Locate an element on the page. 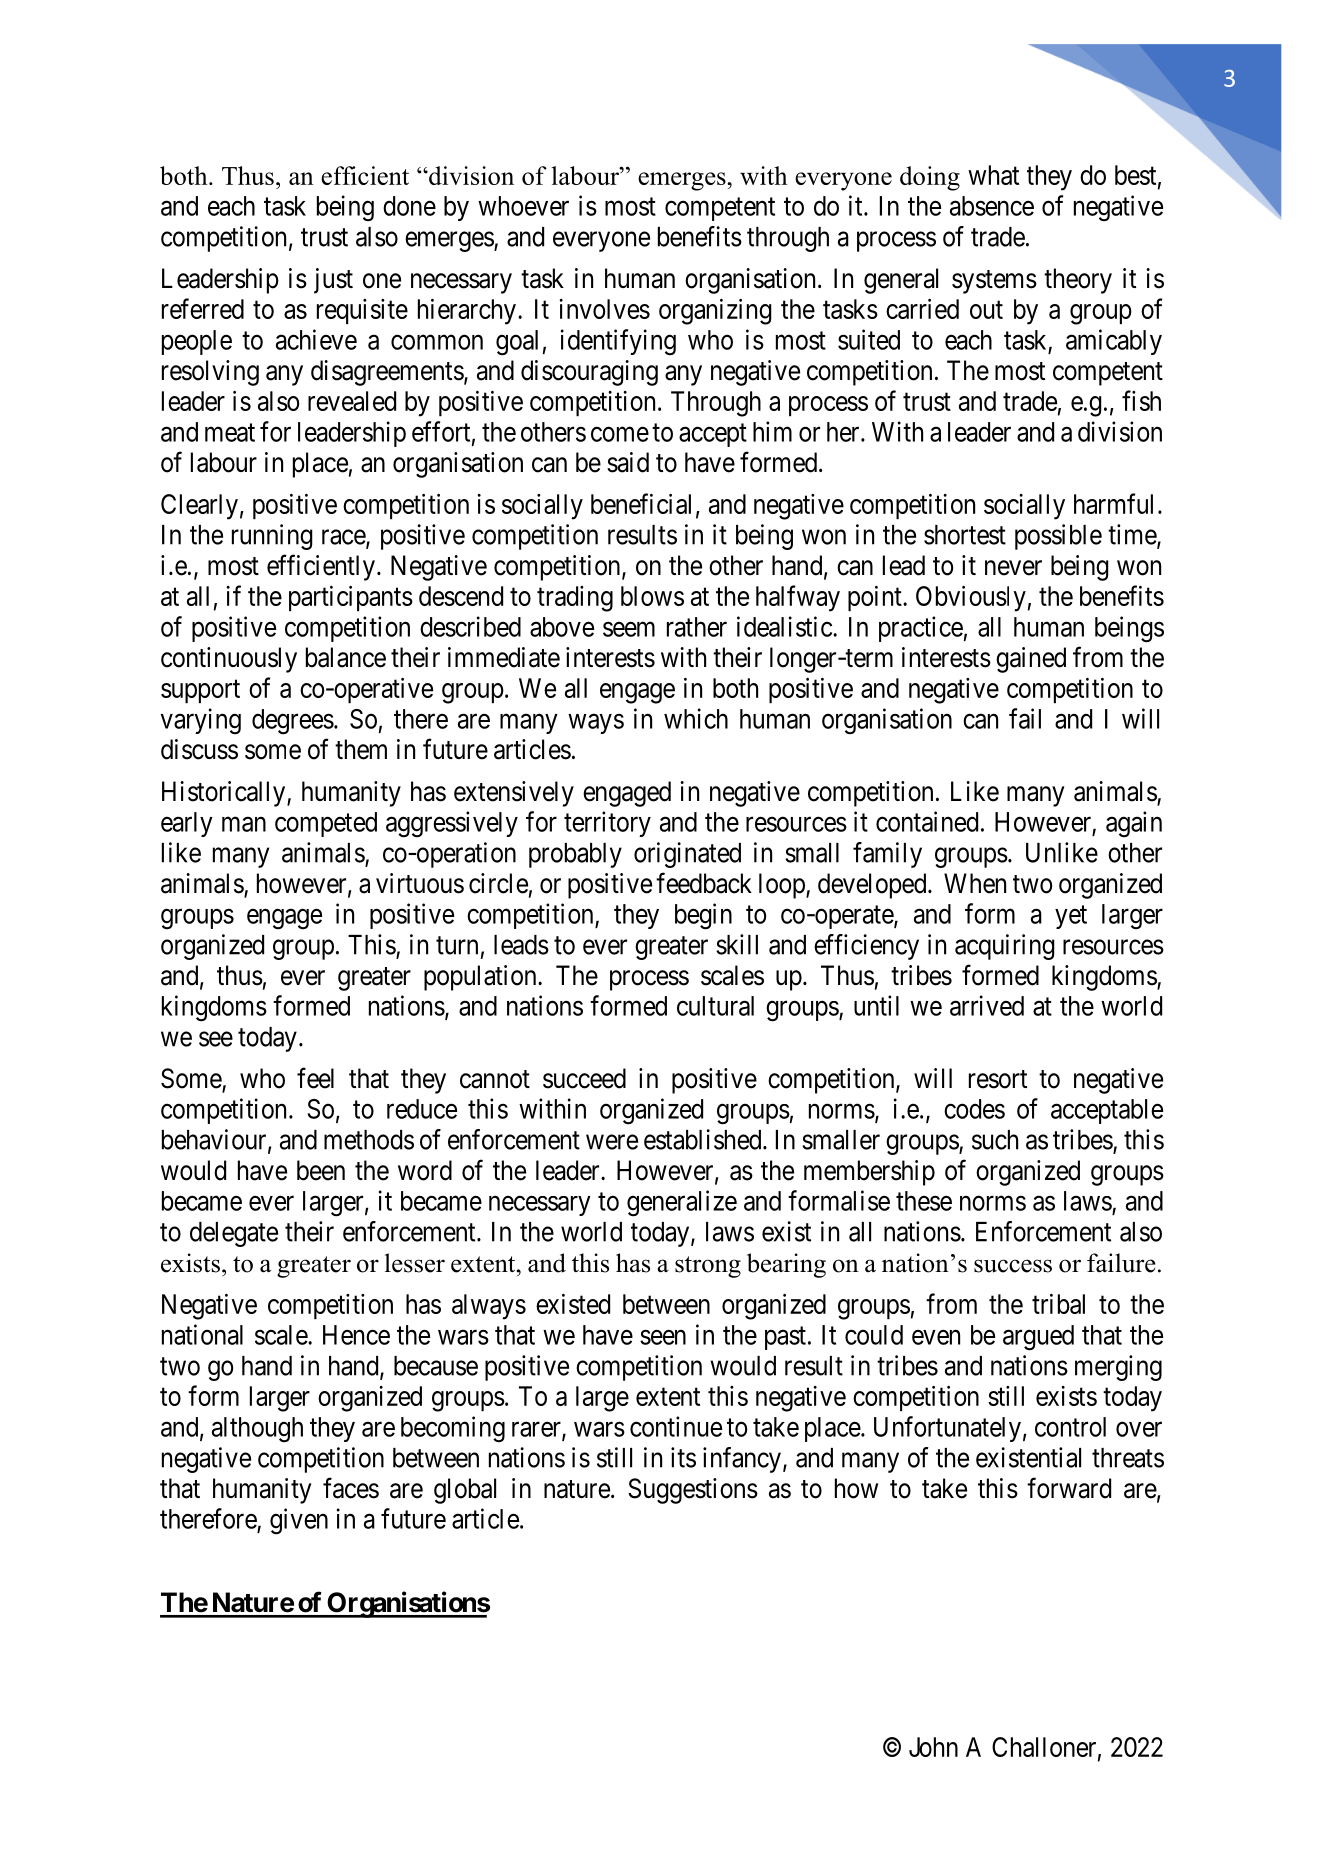 This page has width=1323, height=1871. absence is located at coordinates (992, 206).
